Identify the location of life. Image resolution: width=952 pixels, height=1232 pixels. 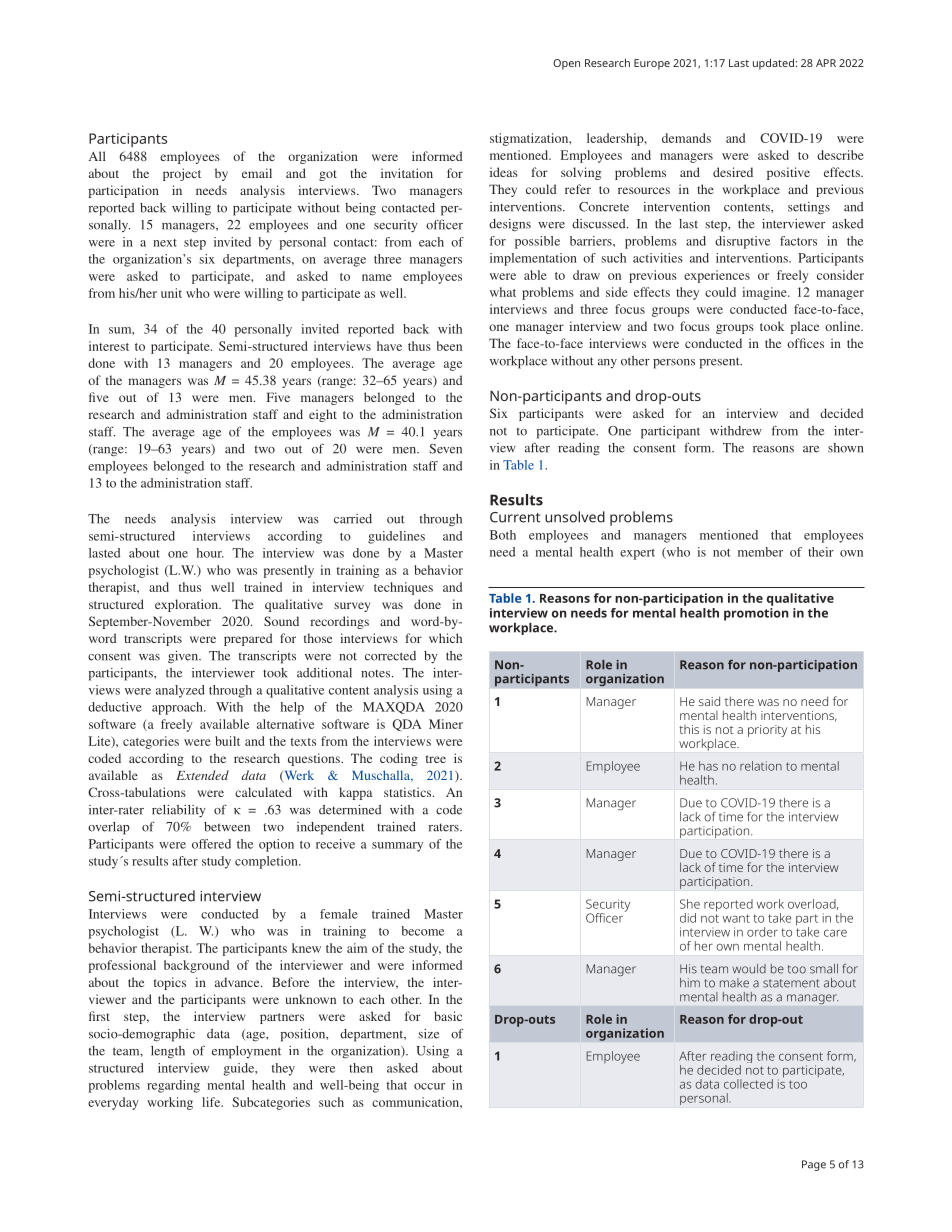
(212, 1102).
